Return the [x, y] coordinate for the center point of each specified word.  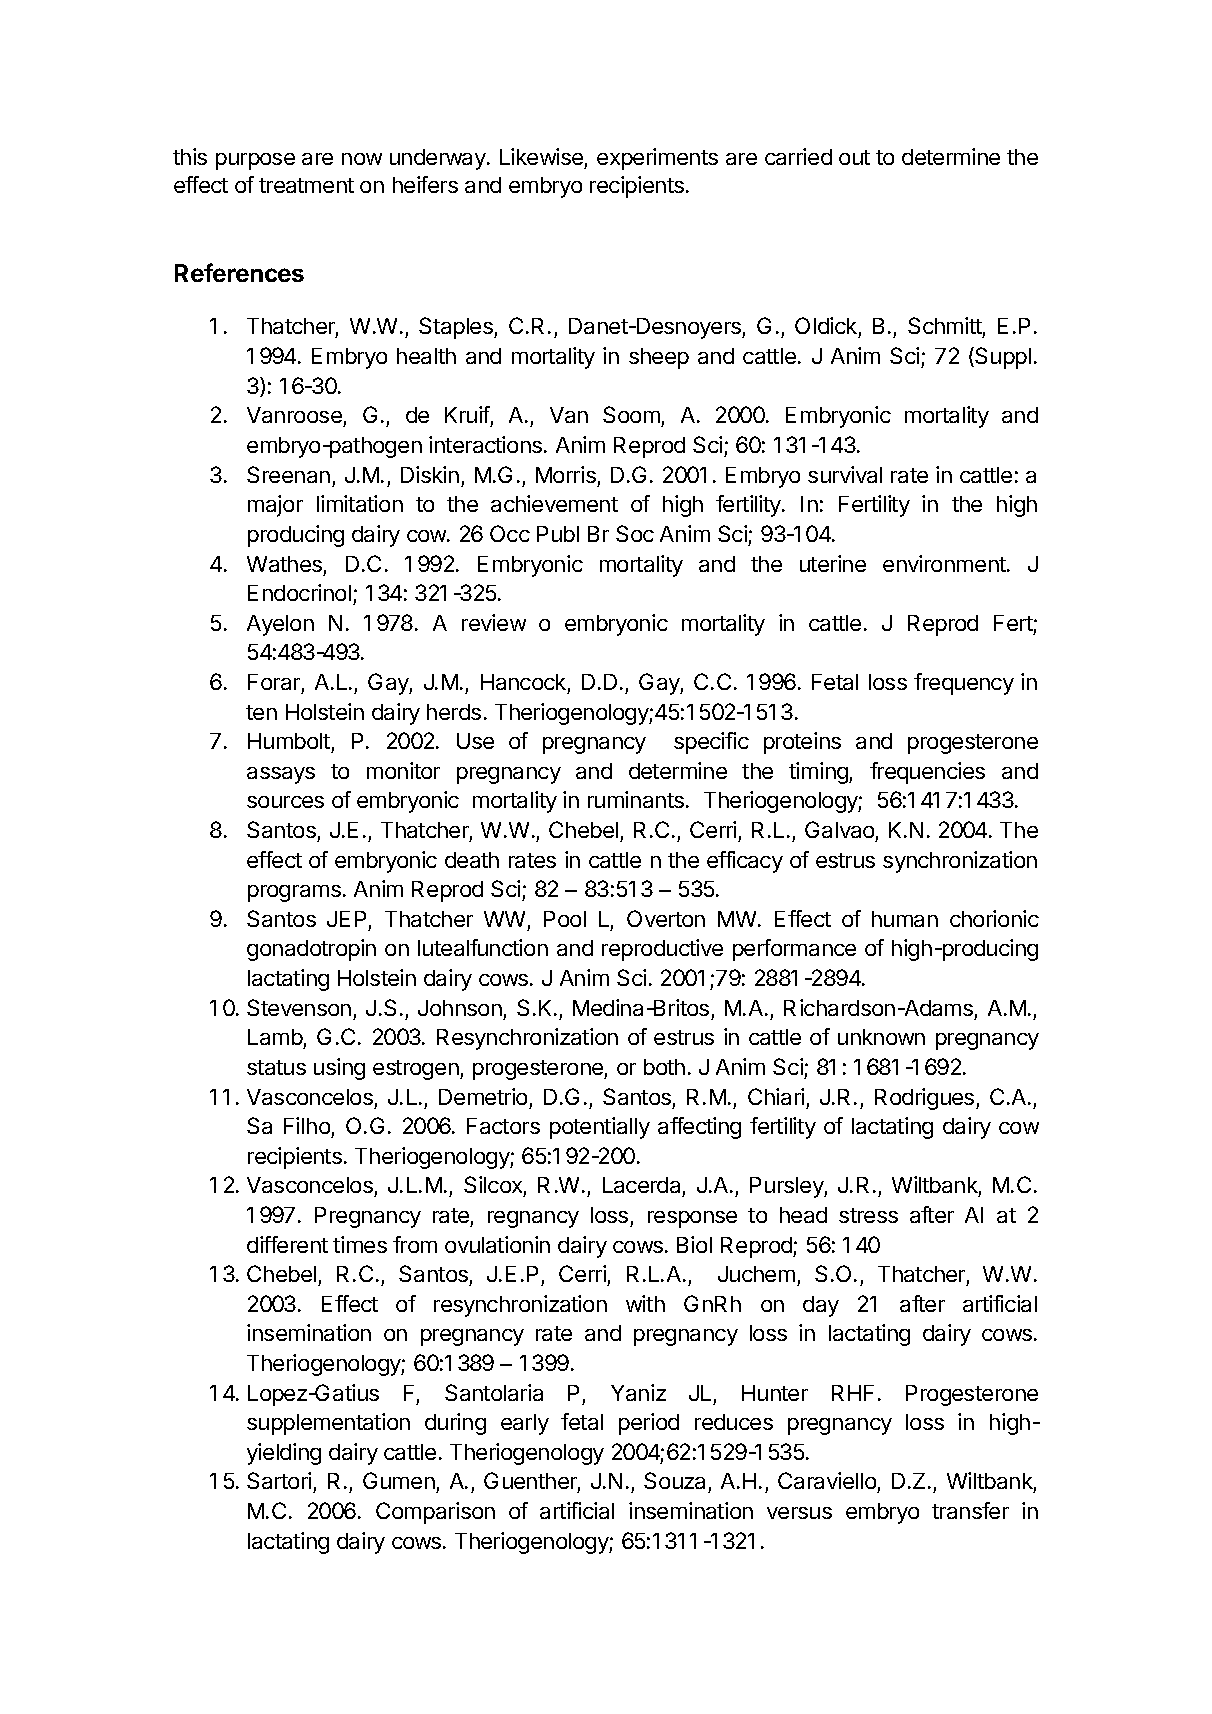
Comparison [435, 1513]
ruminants [636, 799]
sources [285, 802]
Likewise [541, 156]
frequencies [927, 773]
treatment [306, 185]
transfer [970, 1510]
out [854, 157]
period [649, 1424]
